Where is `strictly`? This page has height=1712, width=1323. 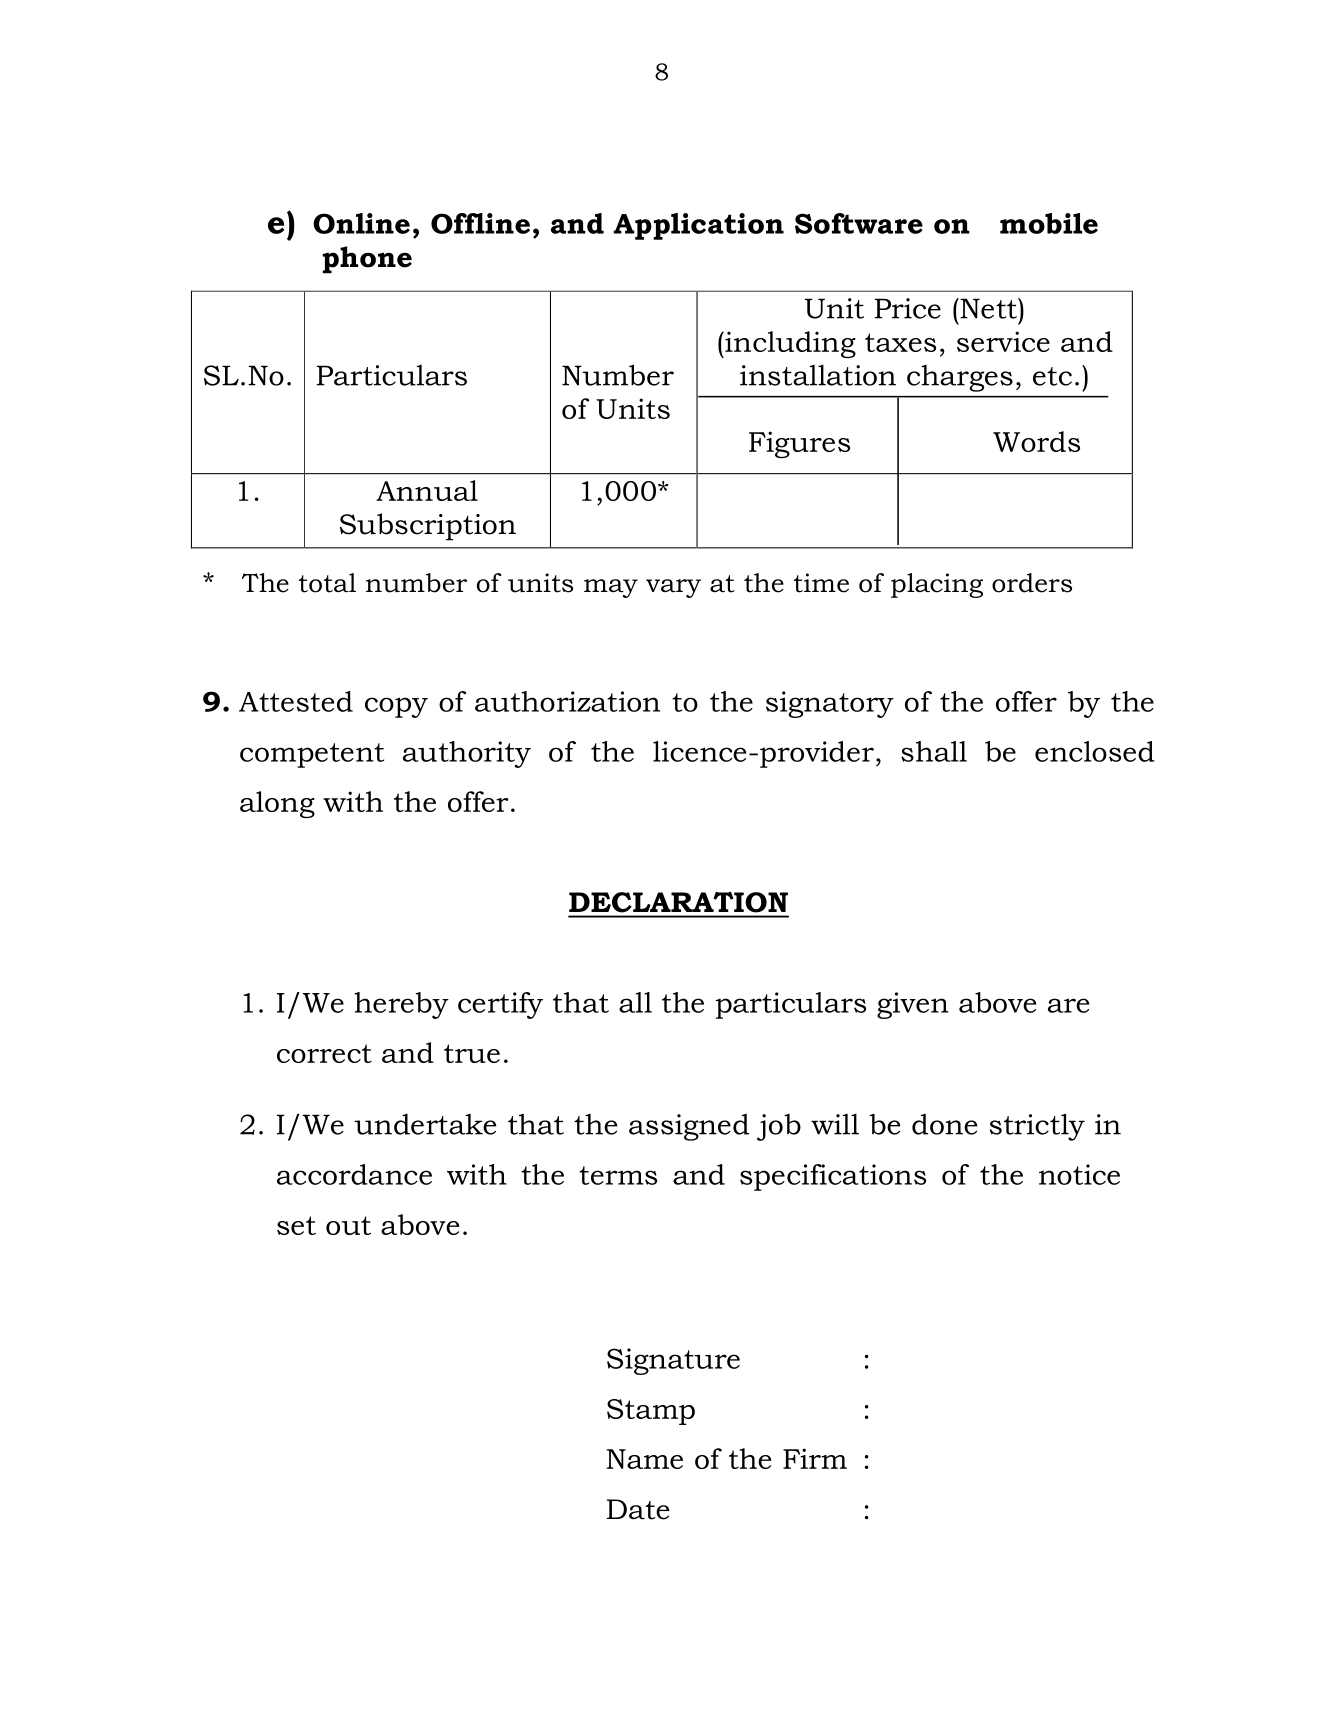
strictly is located at coordinates (1037, 1127).
